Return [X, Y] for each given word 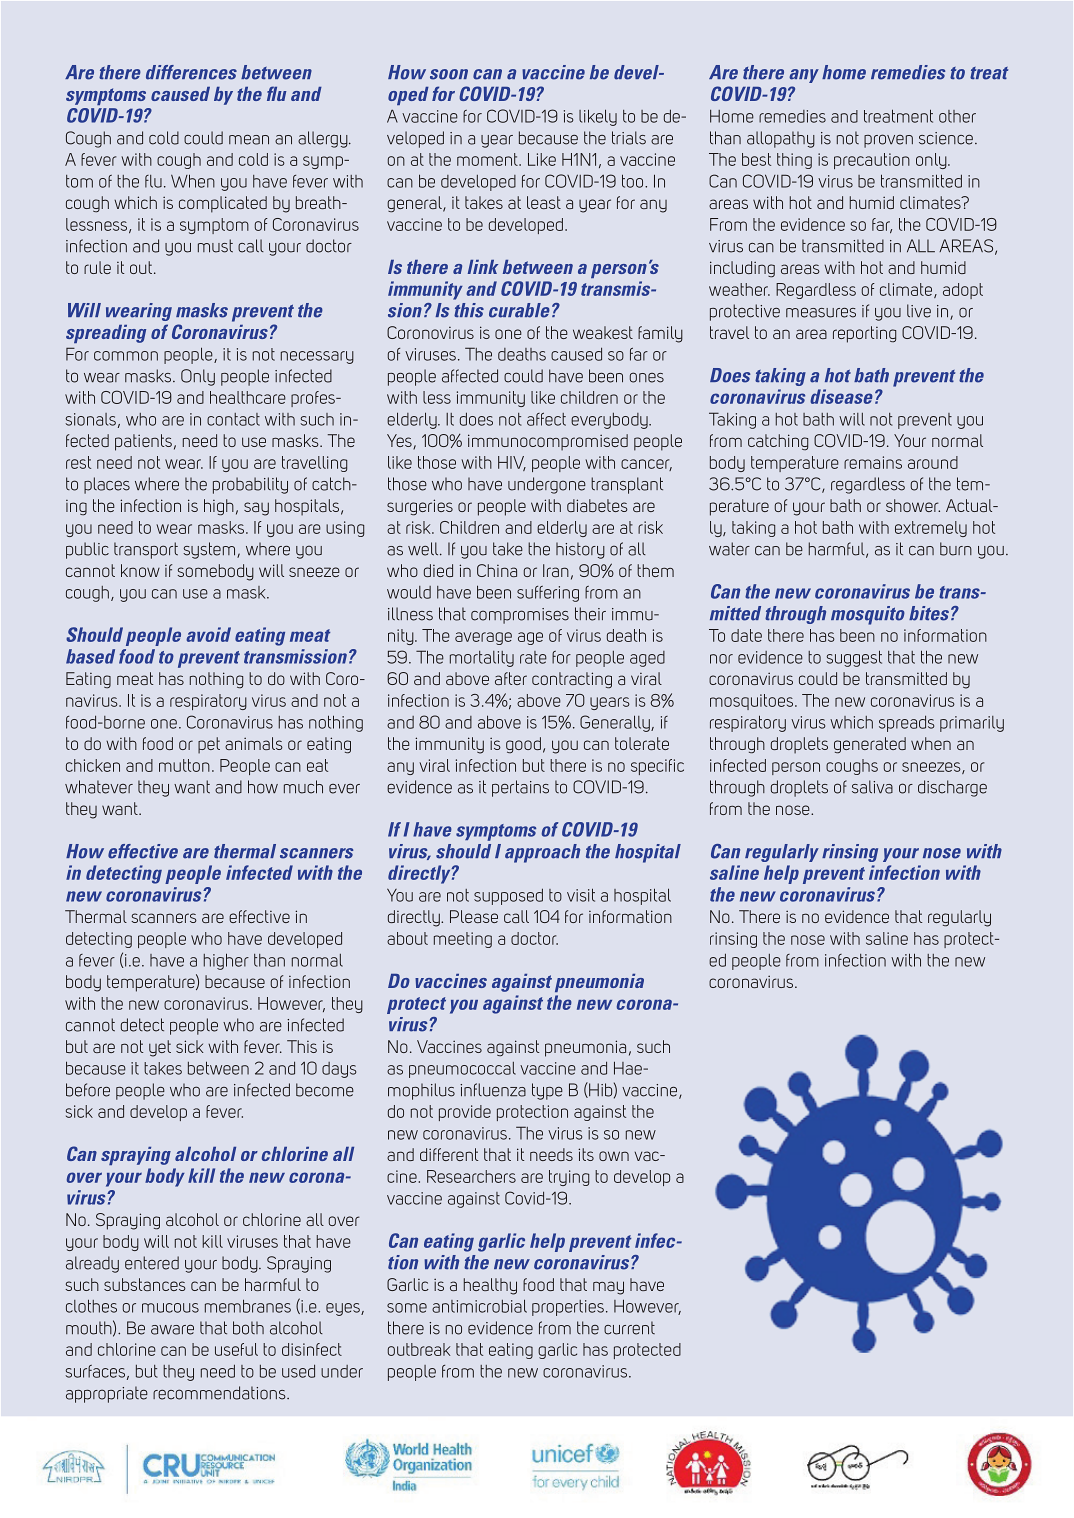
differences [191, 72]
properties [568, 1308]
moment [488, 159]
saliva [872, 787]
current [629, 1328]
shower [913, 505]
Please [474, 916]
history [580, 550]
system [210, 550]
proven [888, 141]
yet [160, 1048]
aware [172, 1330]
